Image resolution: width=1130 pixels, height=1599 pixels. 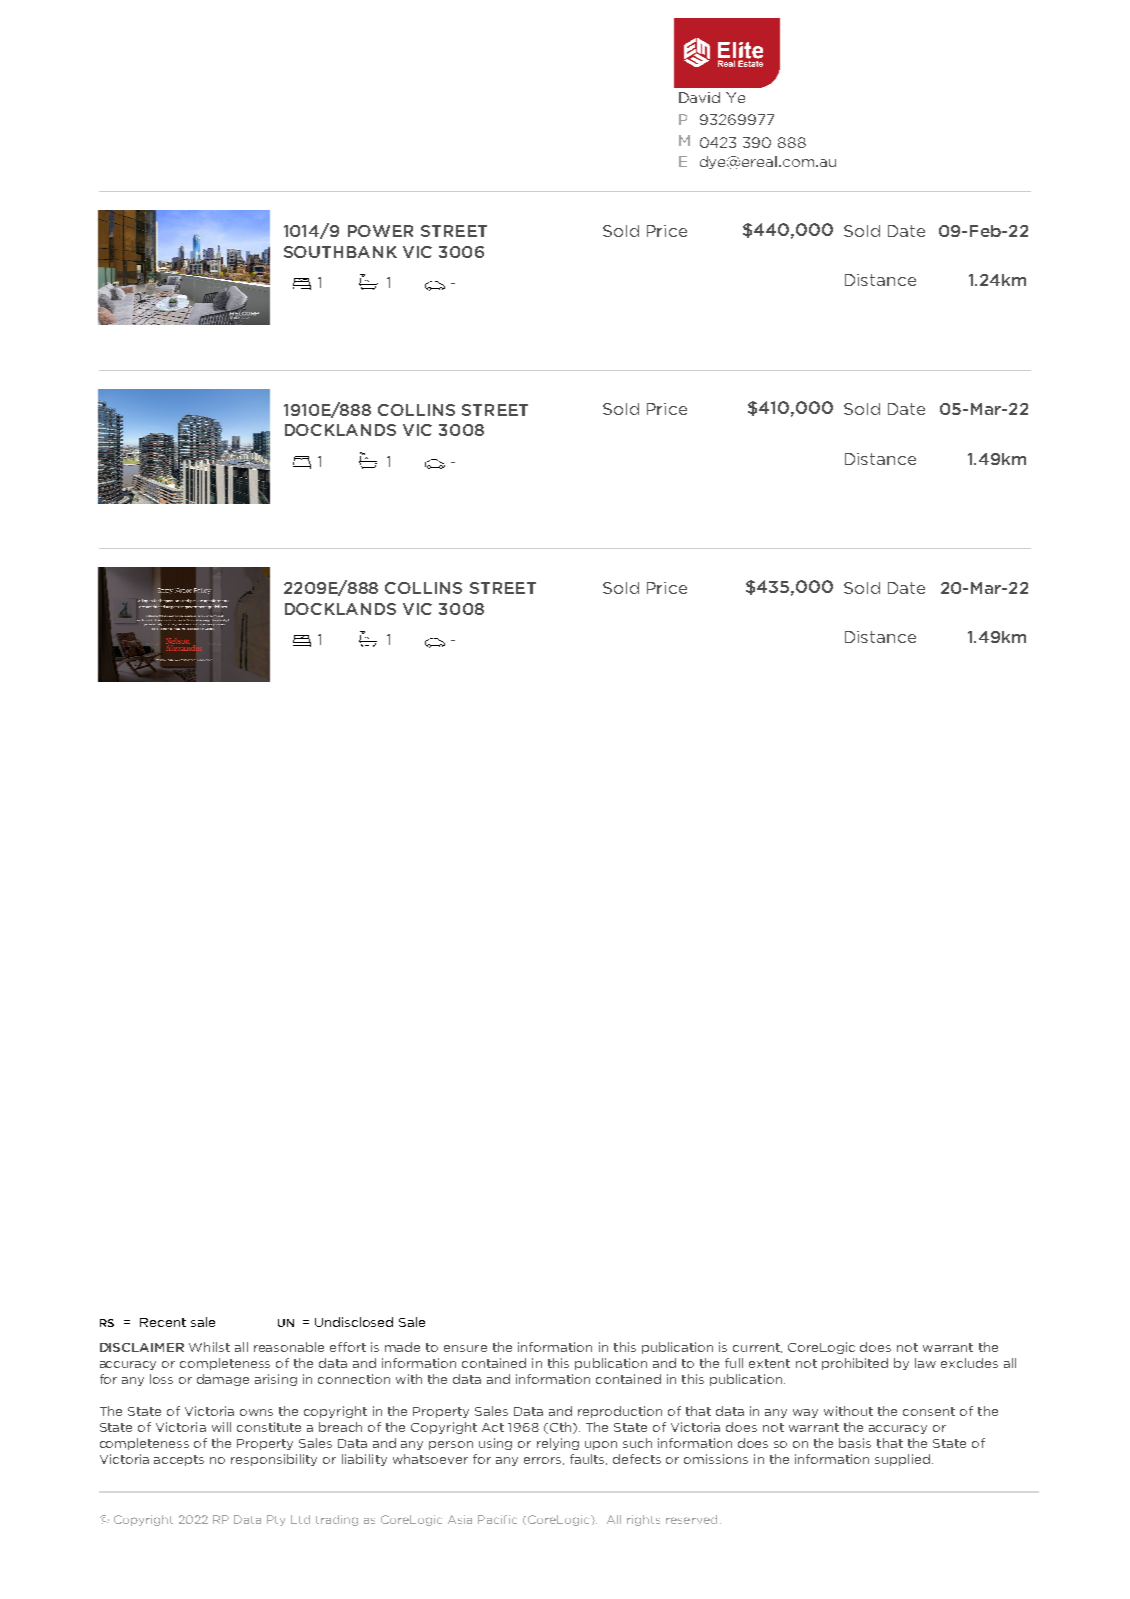 I want to click on POWER, so click(x=380, y=231).
